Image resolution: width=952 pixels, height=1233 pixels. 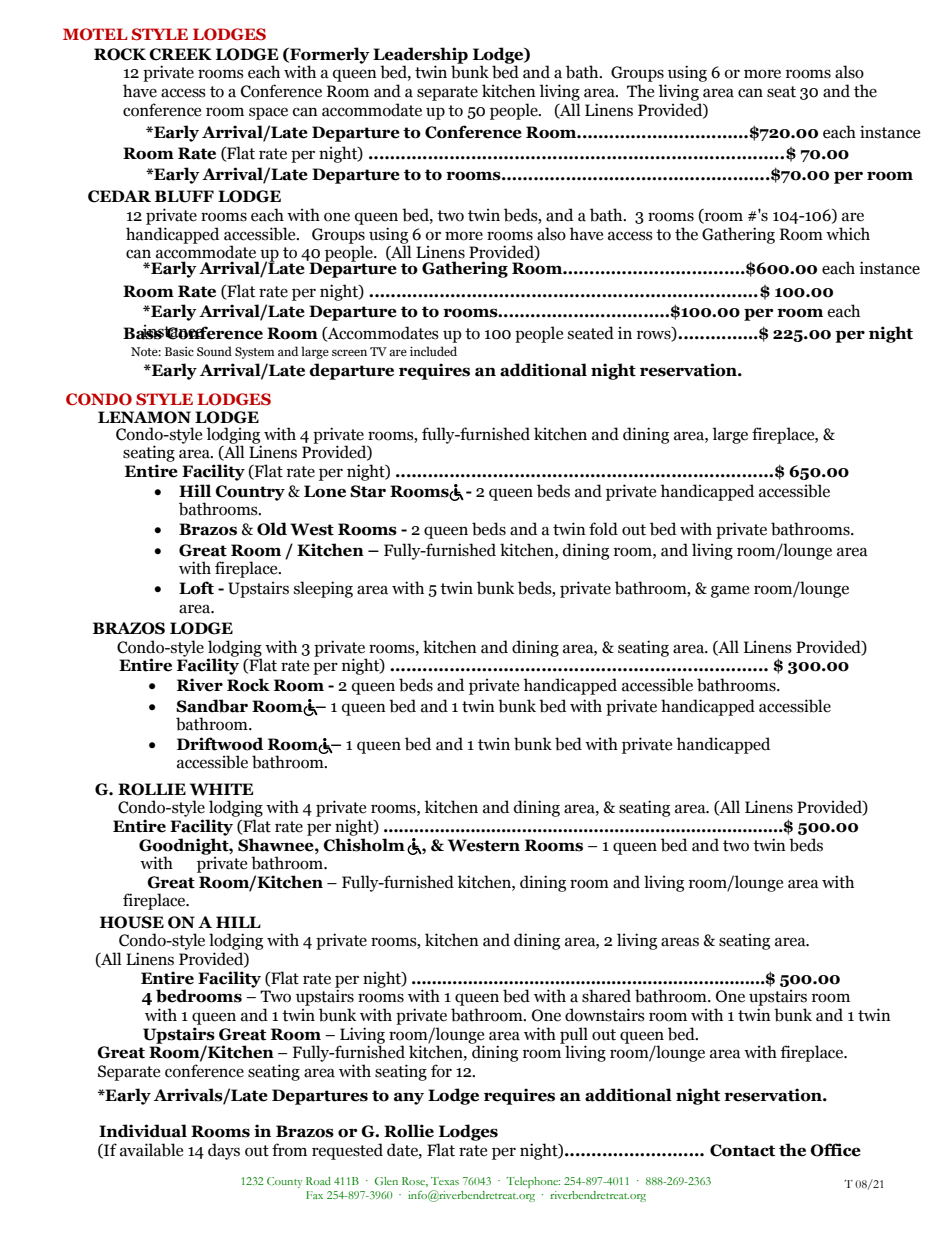 What do you see at coordinates (151, 1150) in the screenshot?
I see `available` at bounding box center [151, 1150].
